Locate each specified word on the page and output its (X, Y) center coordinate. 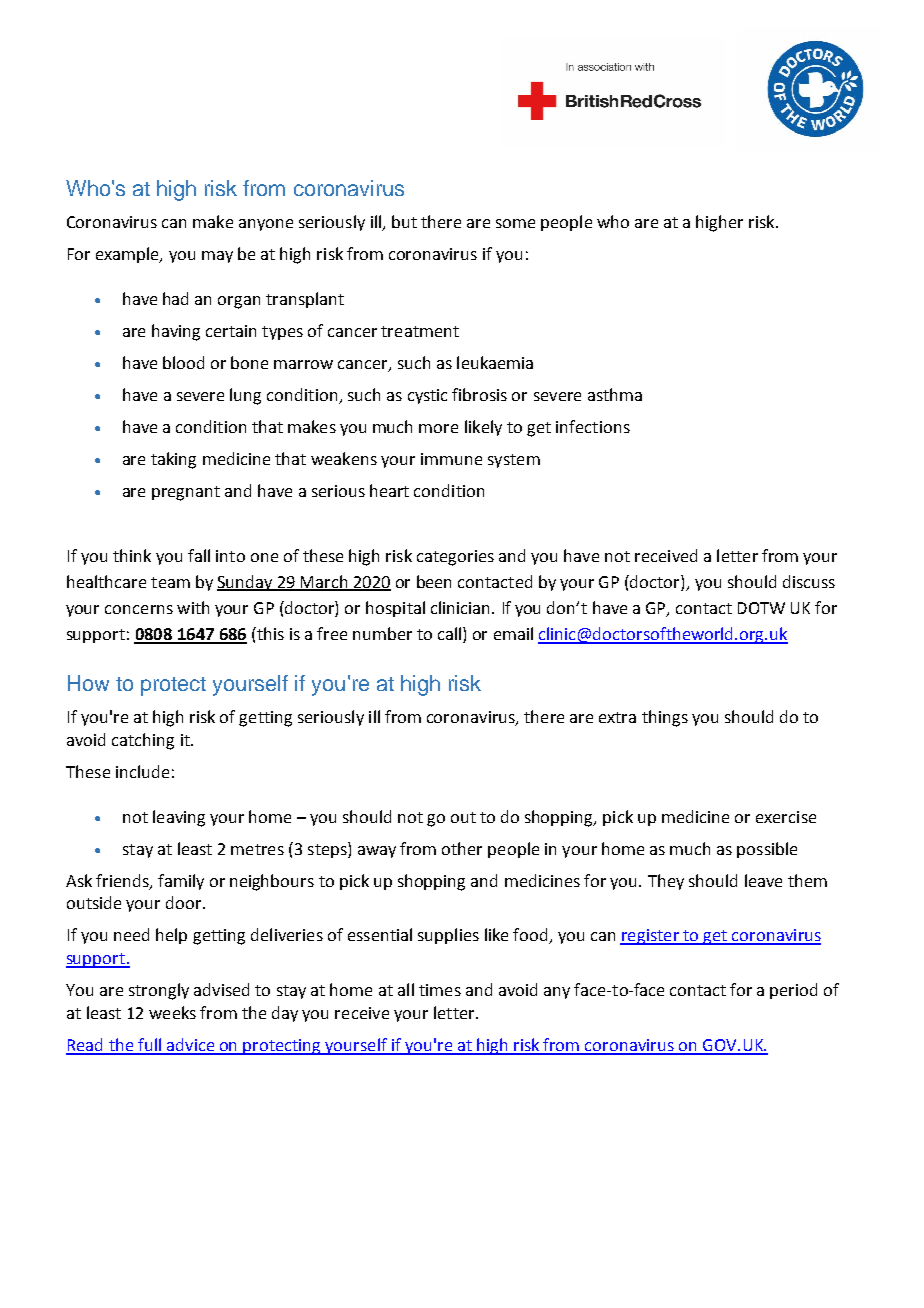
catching (143, 741)
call (449, 633)
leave (763, 880)
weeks (172, 1012)
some (515, 223)
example (128, 255)
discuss (809, 581)
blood (183, 362)
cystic (427, 396)
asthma (615, 394)
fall (199, 555)
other (462, 848)
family (181, 882)
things (665, 718)
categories (455, 558)
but (404, 221)
